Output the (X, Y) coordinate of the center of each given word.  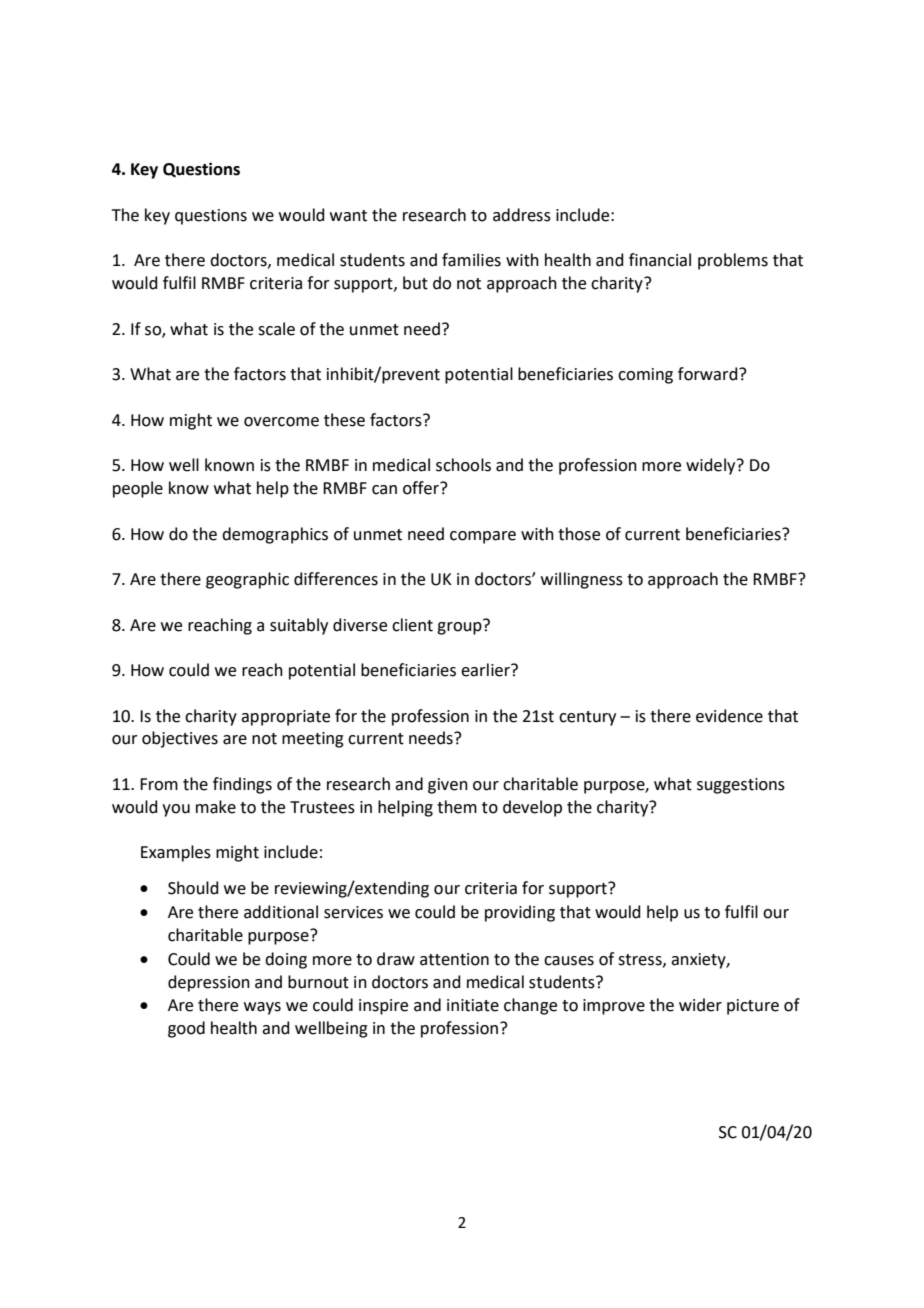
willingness (582, 580)
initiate (473, 1005)
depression (209, 983)
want (348, 216)
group (460, 627)
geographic (247, 580)
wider (700, 1005)
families (471, 260)
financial (660, 260)
